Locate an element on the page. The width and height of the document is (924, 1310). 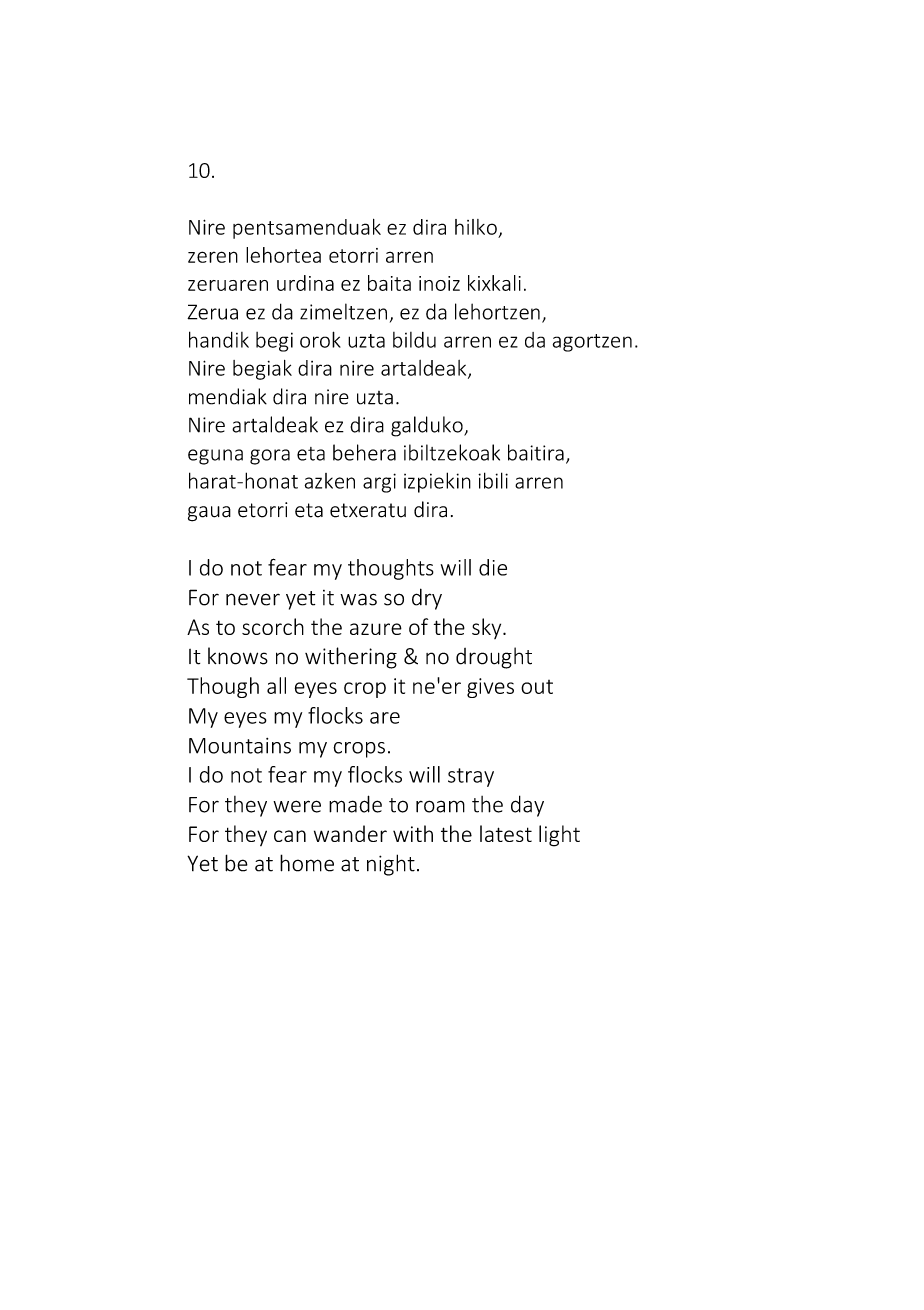
drought is located at coordinates (494, 658).
